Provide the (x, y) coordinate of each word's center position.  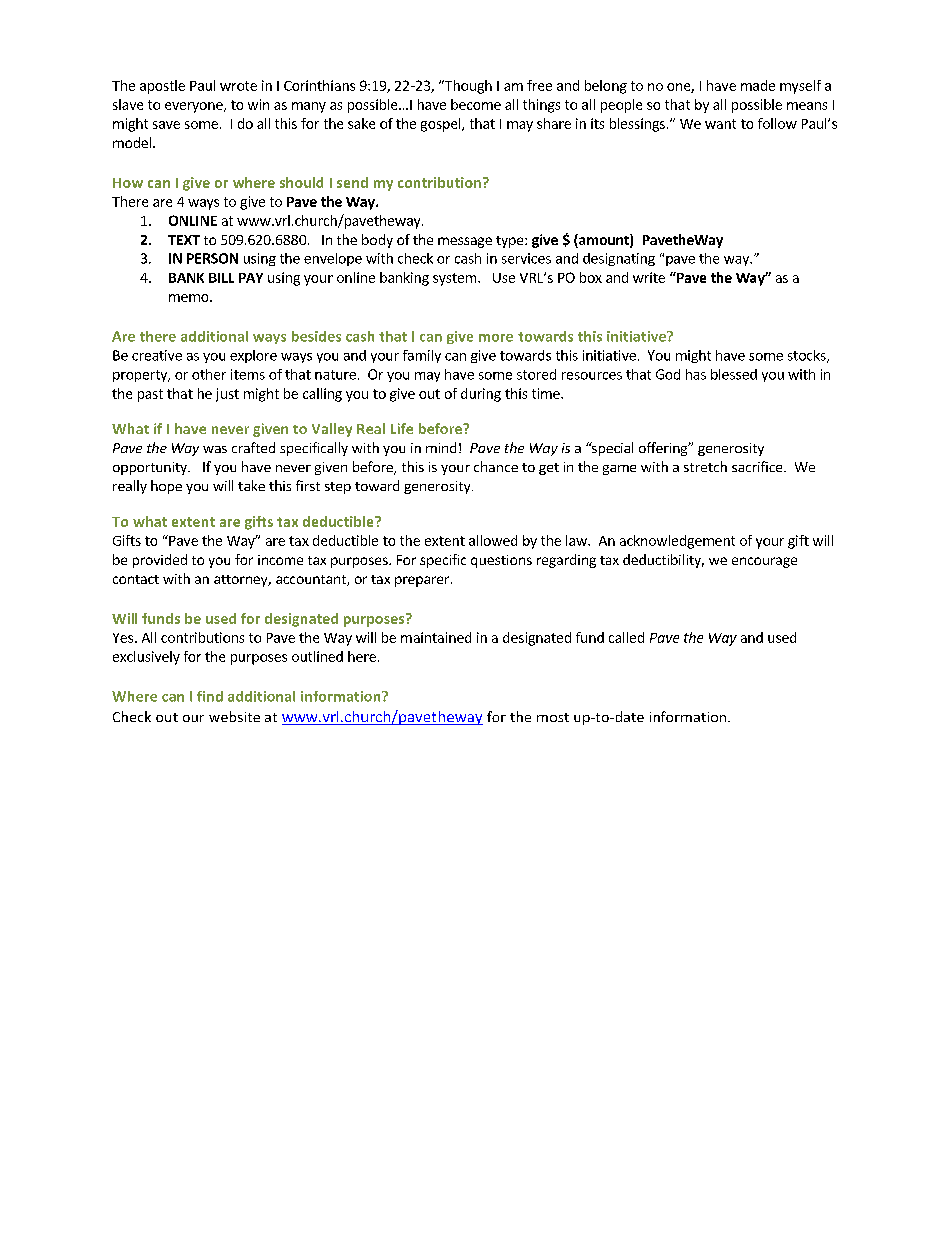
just (227, 395)
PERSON (212, 258)
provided (160, 561)
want (720, 124)
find (210, 696)
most (553, 717)
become (476, 104)
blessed (734, 374)
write (649, 277)
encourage (764, 562)
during (481, 395)
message (465, 242)
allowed (493, 540)
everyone (195, 107)
